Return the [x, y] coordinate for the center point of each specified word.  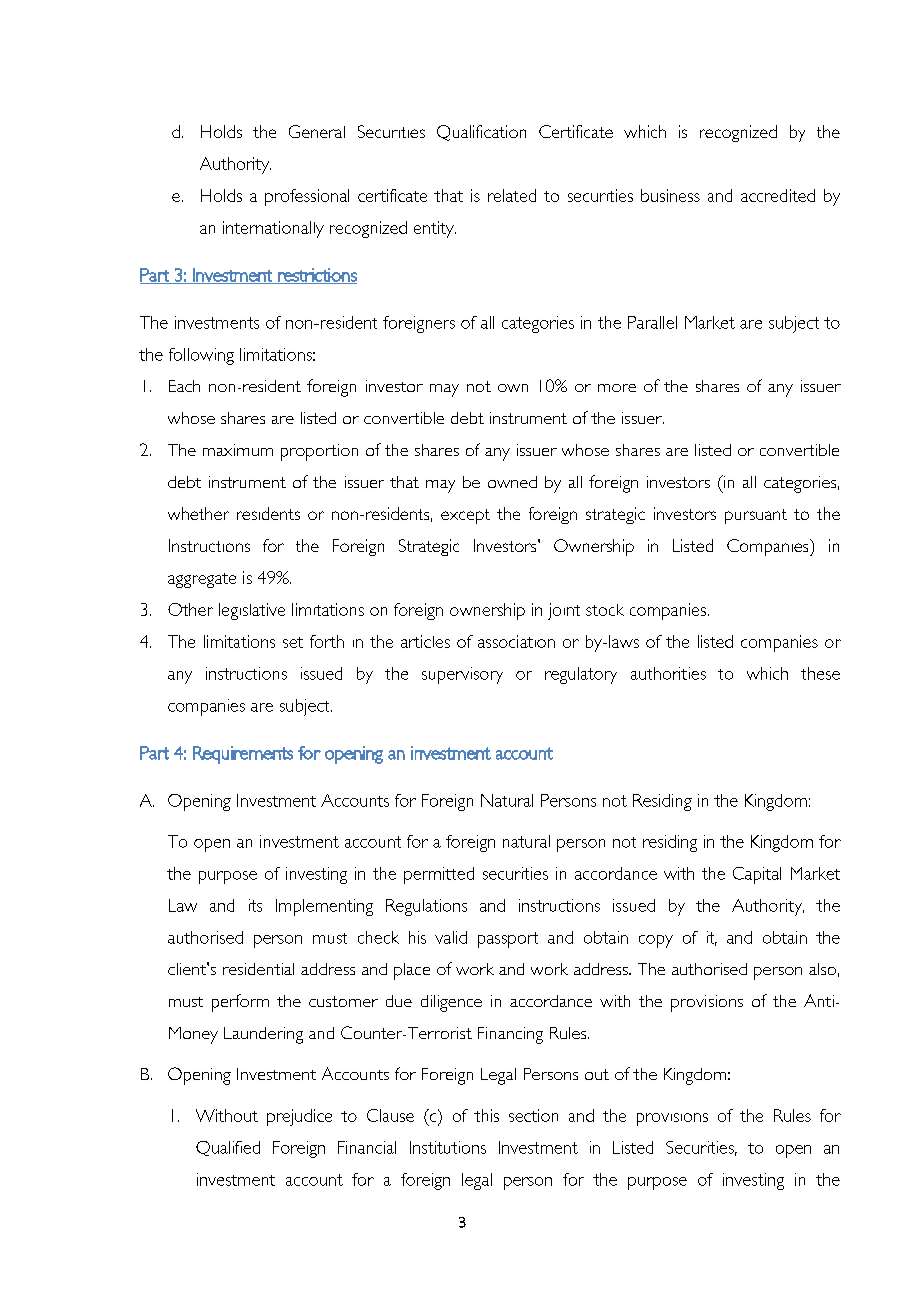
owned [512, 482]
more [617, 388]
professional [307, 197]
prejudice [299, 1117]
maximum [238, 450]
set [293, 642]
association [516, 641]
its [255, 905]
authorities [668, 673]
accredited [778, 195]
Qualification [481, 133]
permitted [439, 875]
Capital [757, 875]
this [486, 1115]
